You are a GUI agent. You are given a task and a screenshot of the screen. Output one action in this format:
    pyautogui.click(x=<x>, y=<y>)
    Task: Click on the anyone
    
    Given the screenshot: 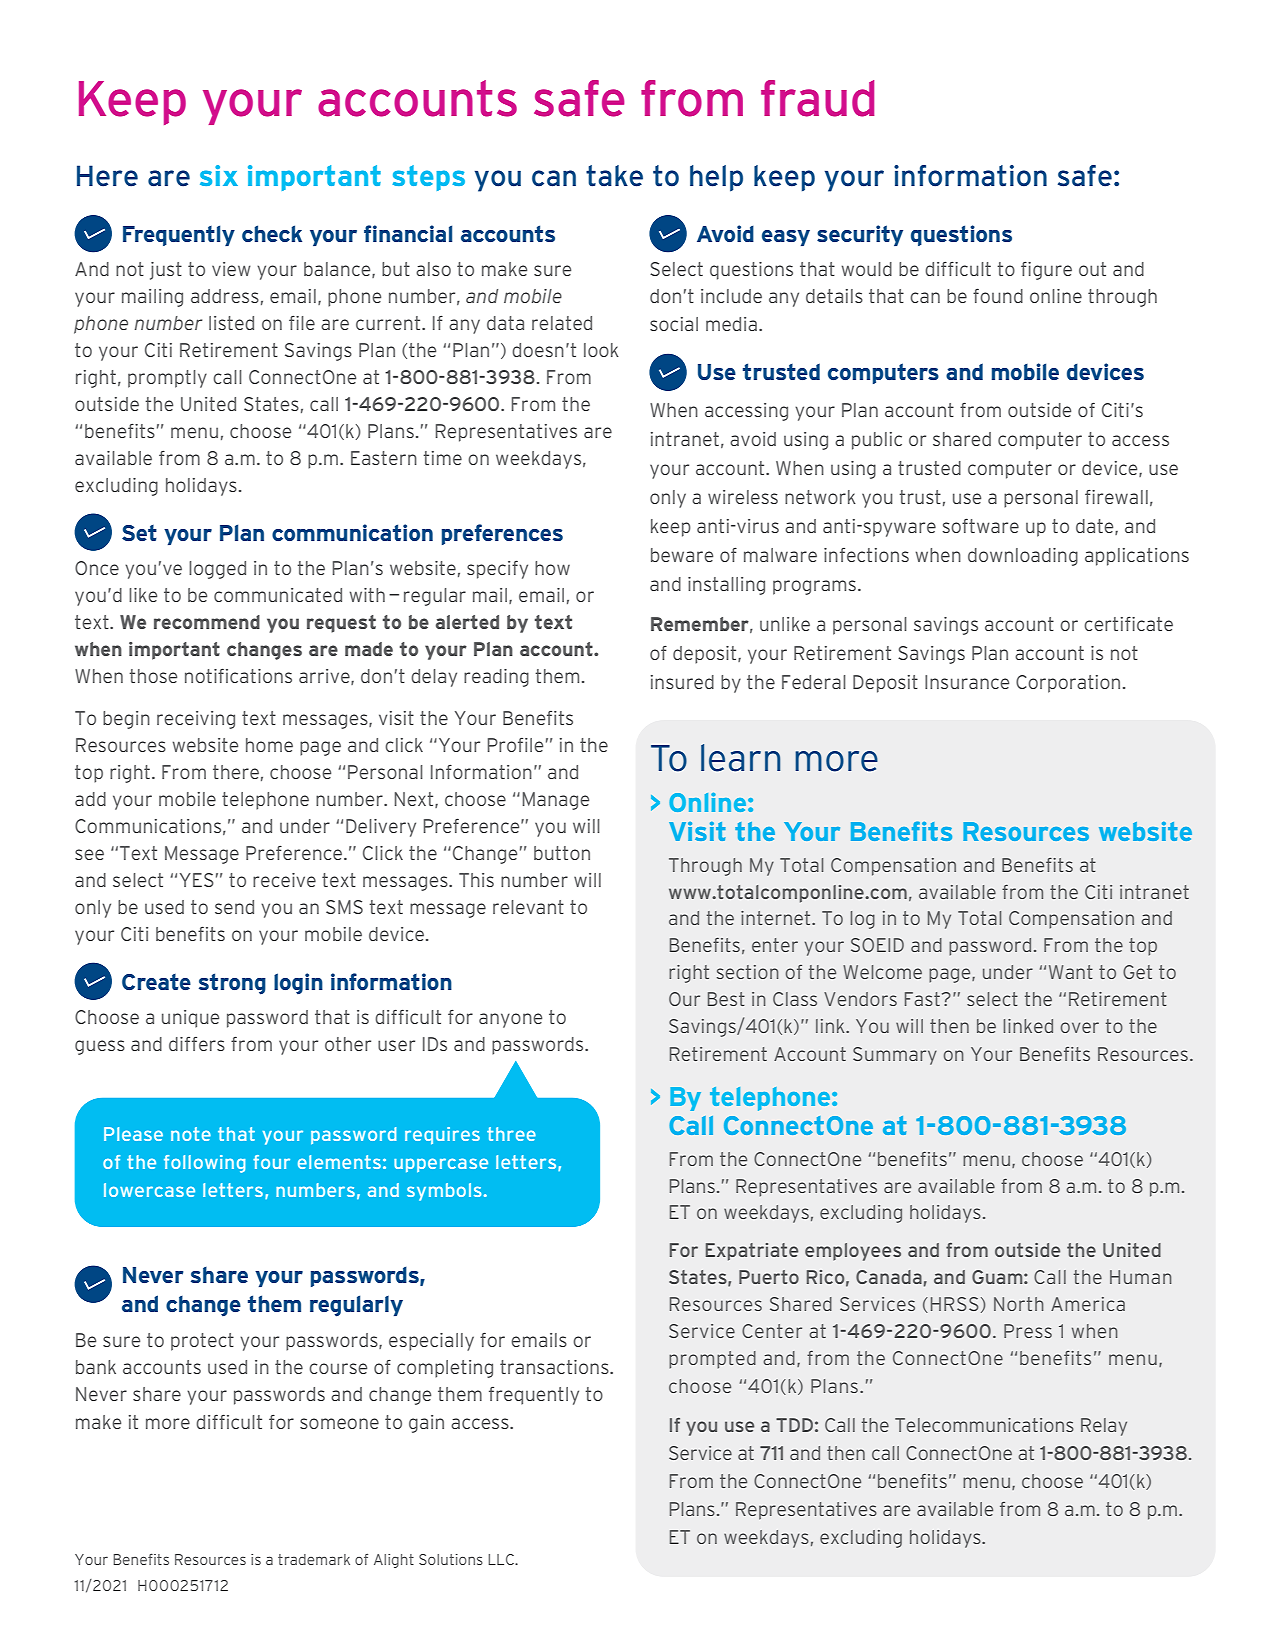 What is the action you would take?
    pyautogui.click(x=510, y=1020)
